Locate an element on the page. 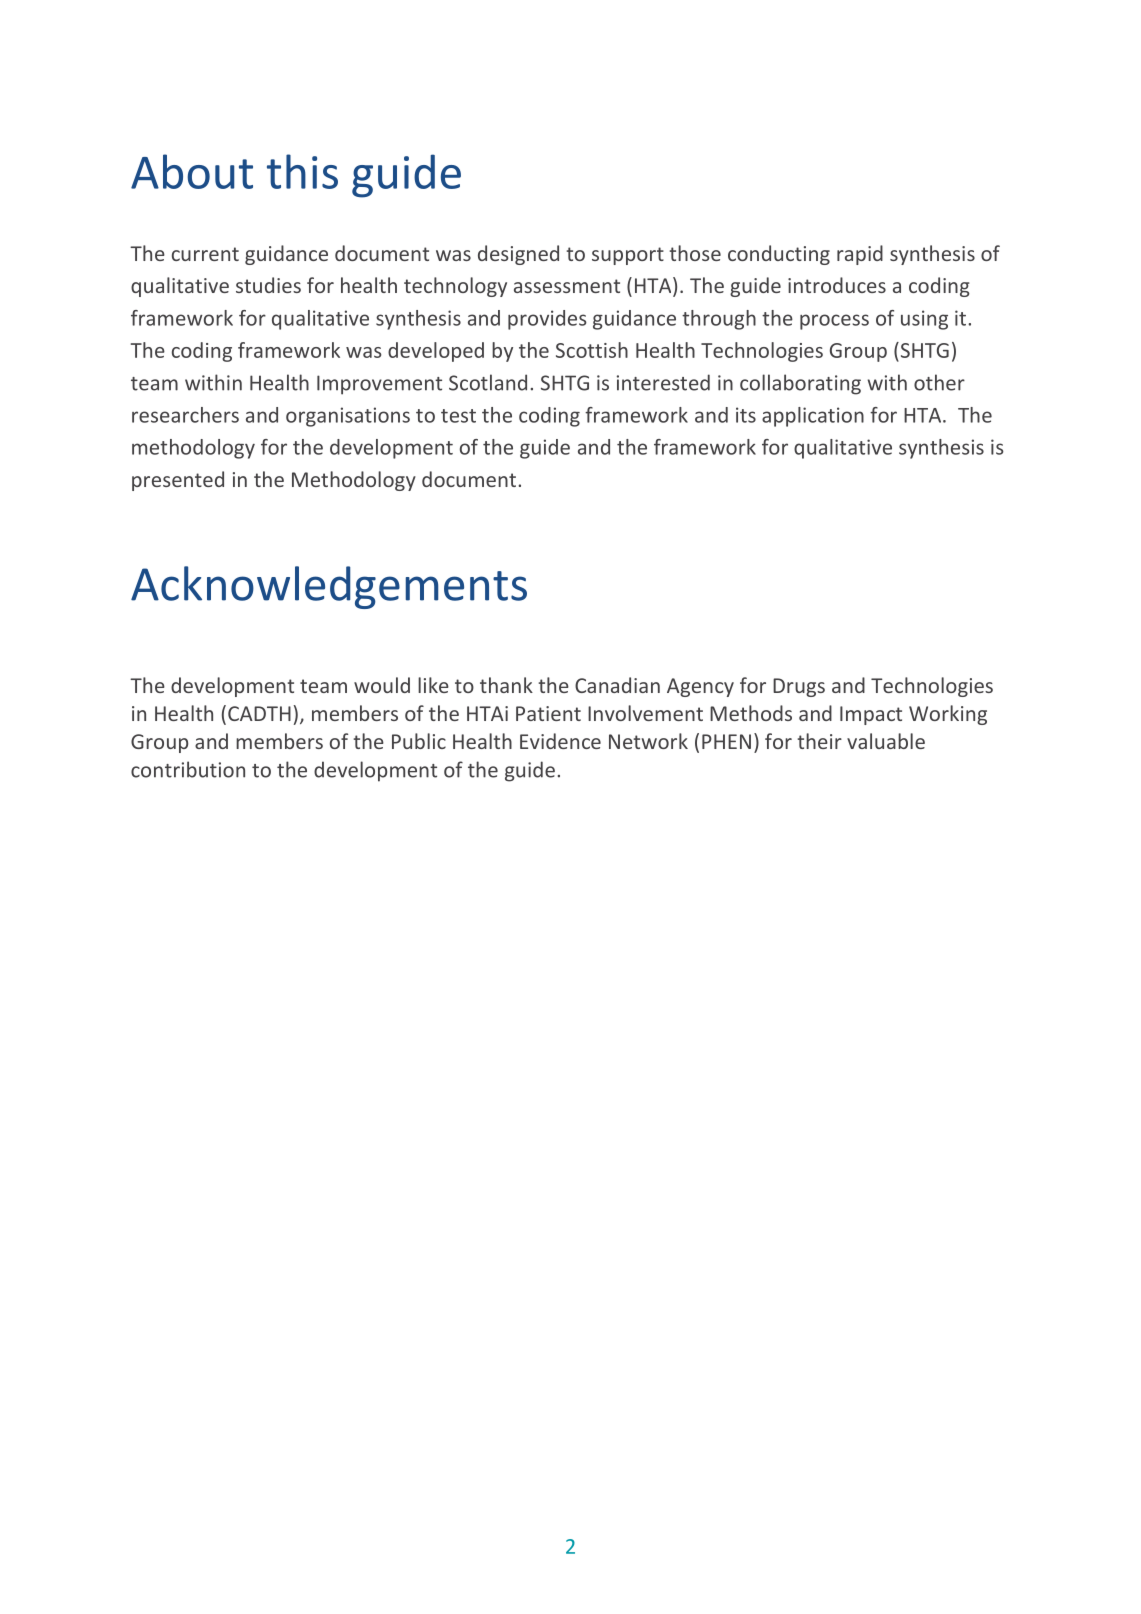  designed is located at coordinates (518, 255).
